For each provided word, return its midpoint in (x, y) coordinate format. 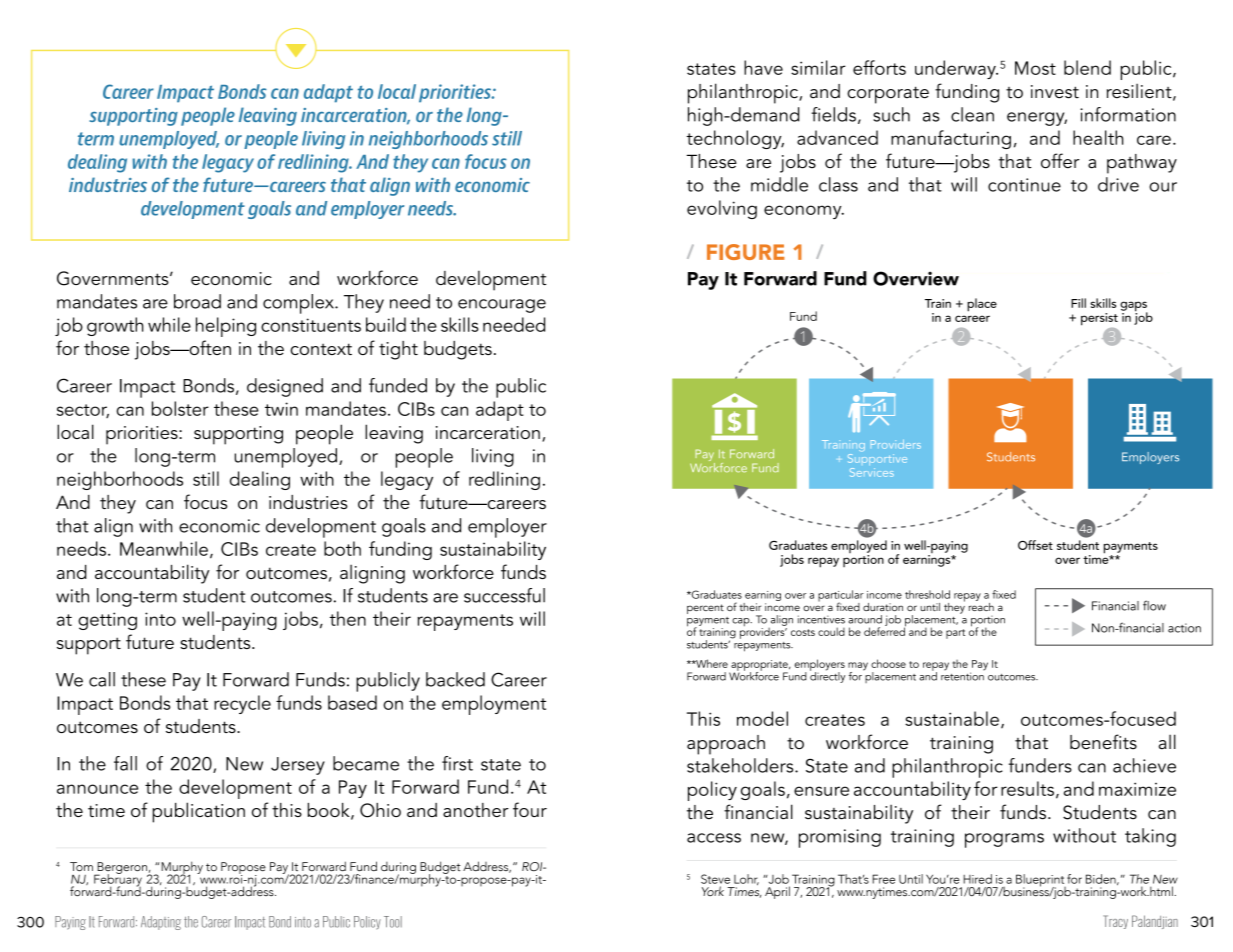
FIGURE (746, 252)
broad (197, 301)
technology (735, 139)
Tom (81, 866)
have (763, 67)
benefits (1103, 742)
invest (1055, 92)
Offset (1035, 545)
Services (872, 472)
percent (705, 609)
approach (726, 745)
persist (1099, 319)
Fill (1078, 303)
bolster (180, 408)
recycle (242, 704)
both (342, 548)
